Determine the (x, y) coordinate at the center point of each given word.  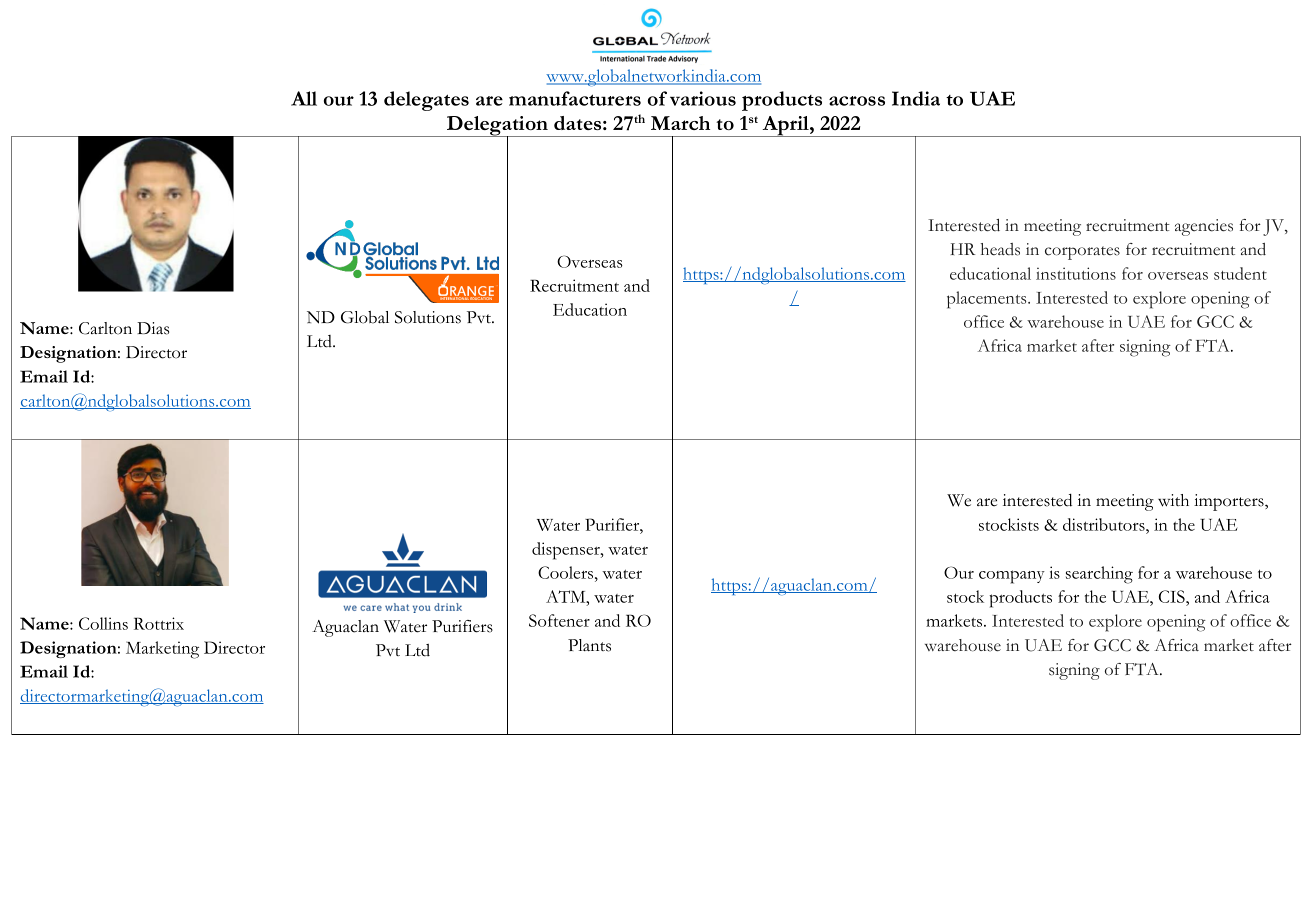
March (680, 123)
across (857, 101)
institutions (1076, 273)
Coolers (567, 572)
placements (988, 300)
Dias (153, 328)
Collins (103, 623)
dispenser (567, 551)
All (304, 98)
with (1173, 500)
